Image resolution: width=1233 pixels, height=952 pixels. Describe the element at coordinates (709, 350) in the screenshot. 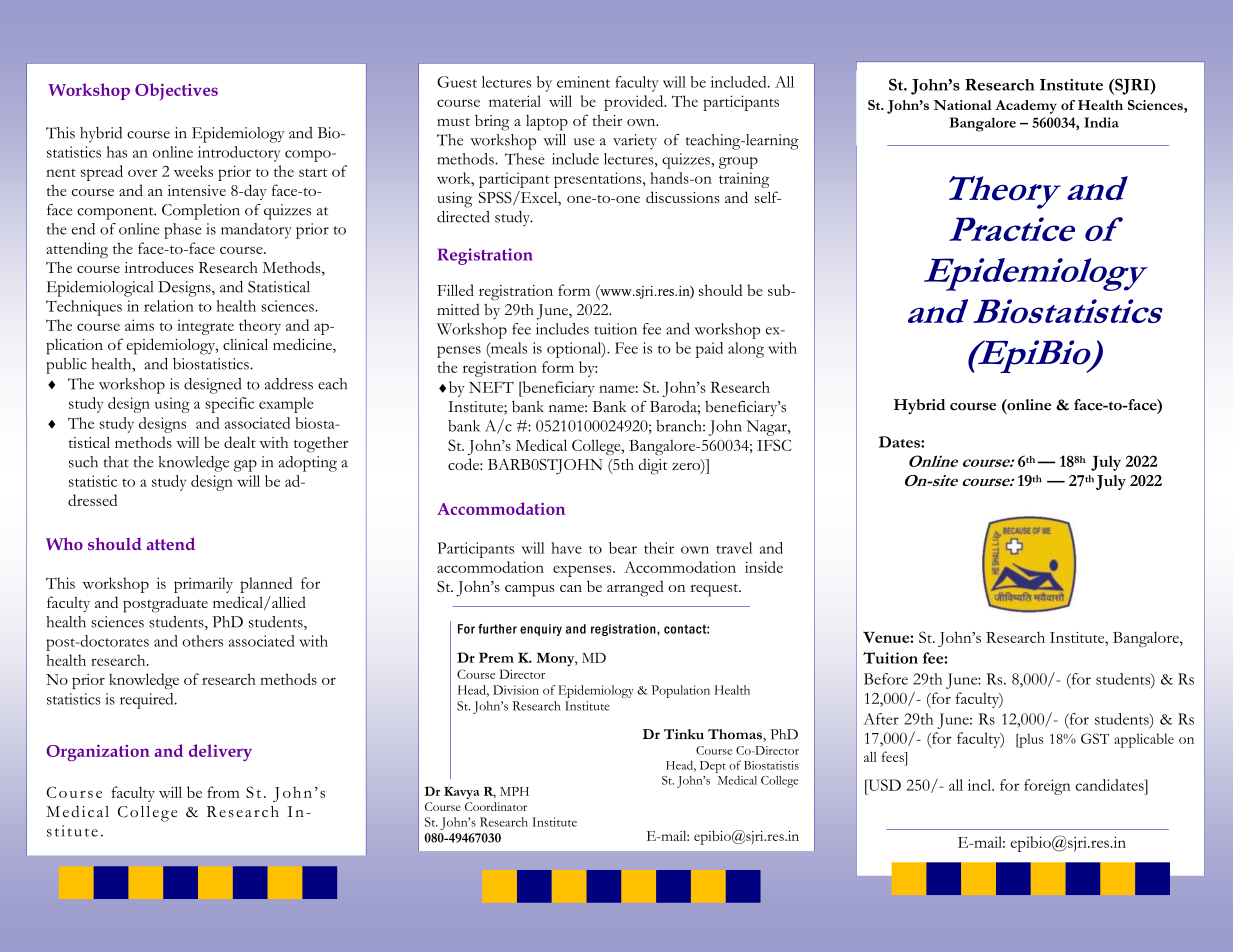

I see `paid` at that location.
